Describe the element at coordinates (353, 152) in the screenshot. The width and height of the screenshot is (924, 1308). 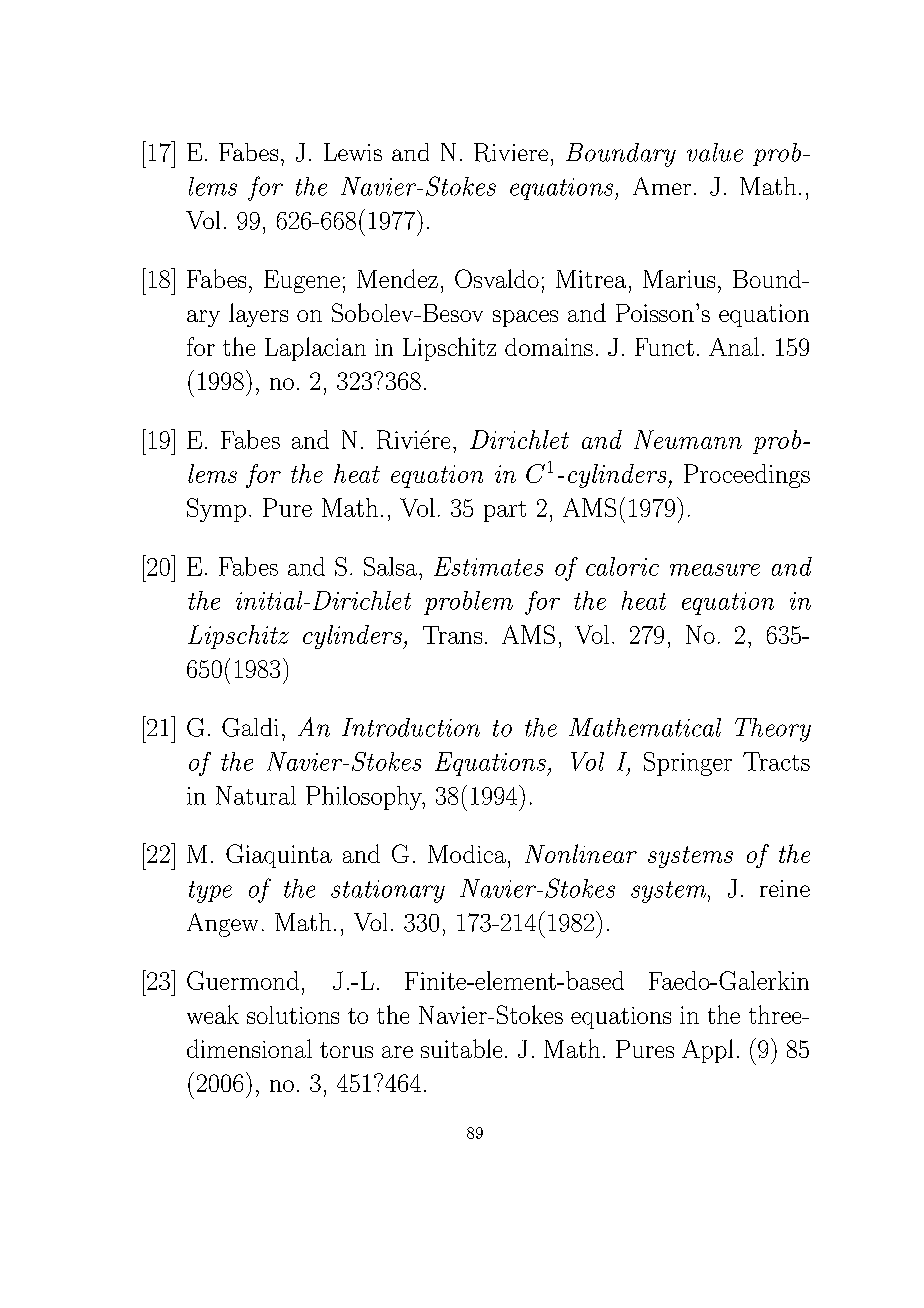
I see `Lewis` at that location.
